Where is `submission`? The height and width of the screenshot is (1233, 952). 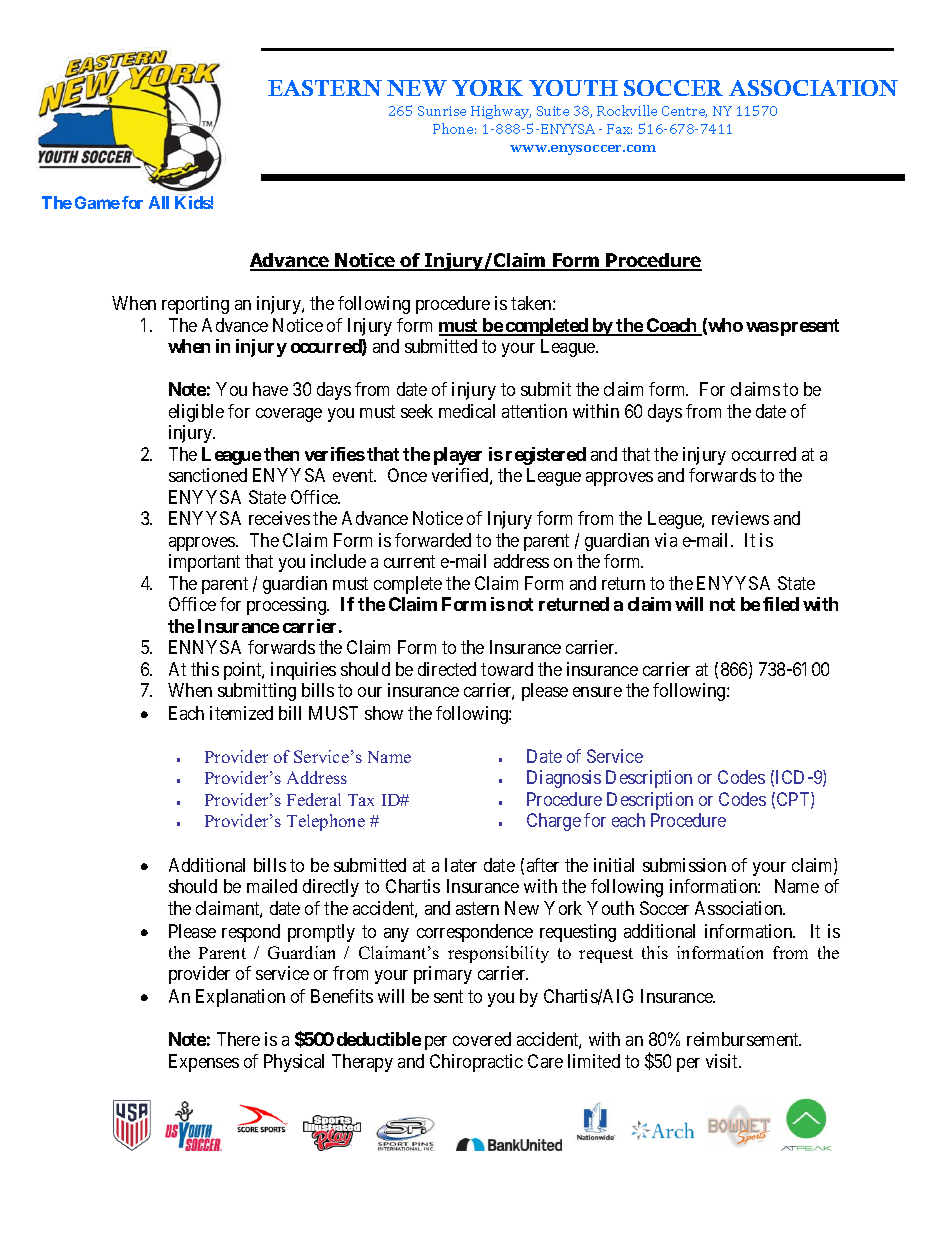
submission is located at coordinates (684, 865).
